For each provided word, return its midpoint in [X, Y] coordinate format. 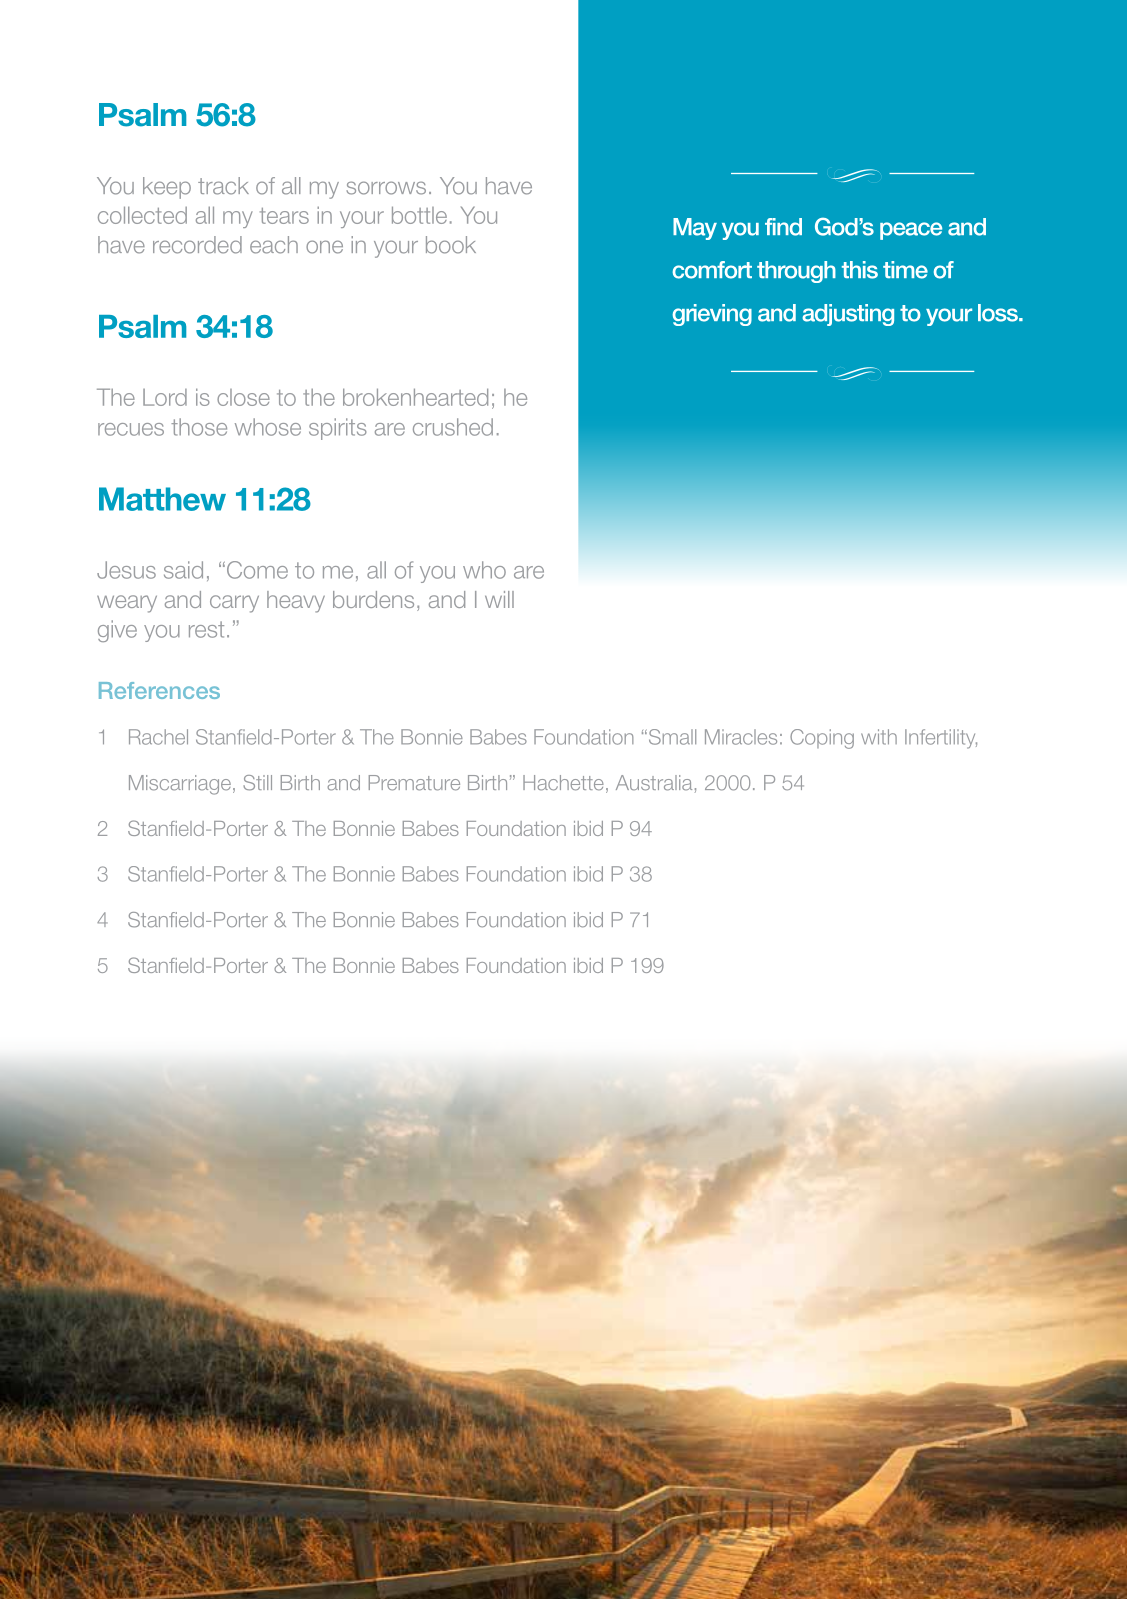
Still [257, 783]
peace [911, 231]
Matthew [162, 499]
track [223, 186]
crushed [453, 427]
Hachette [563, 783]
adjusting [848, 315]
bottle [419, 215]
